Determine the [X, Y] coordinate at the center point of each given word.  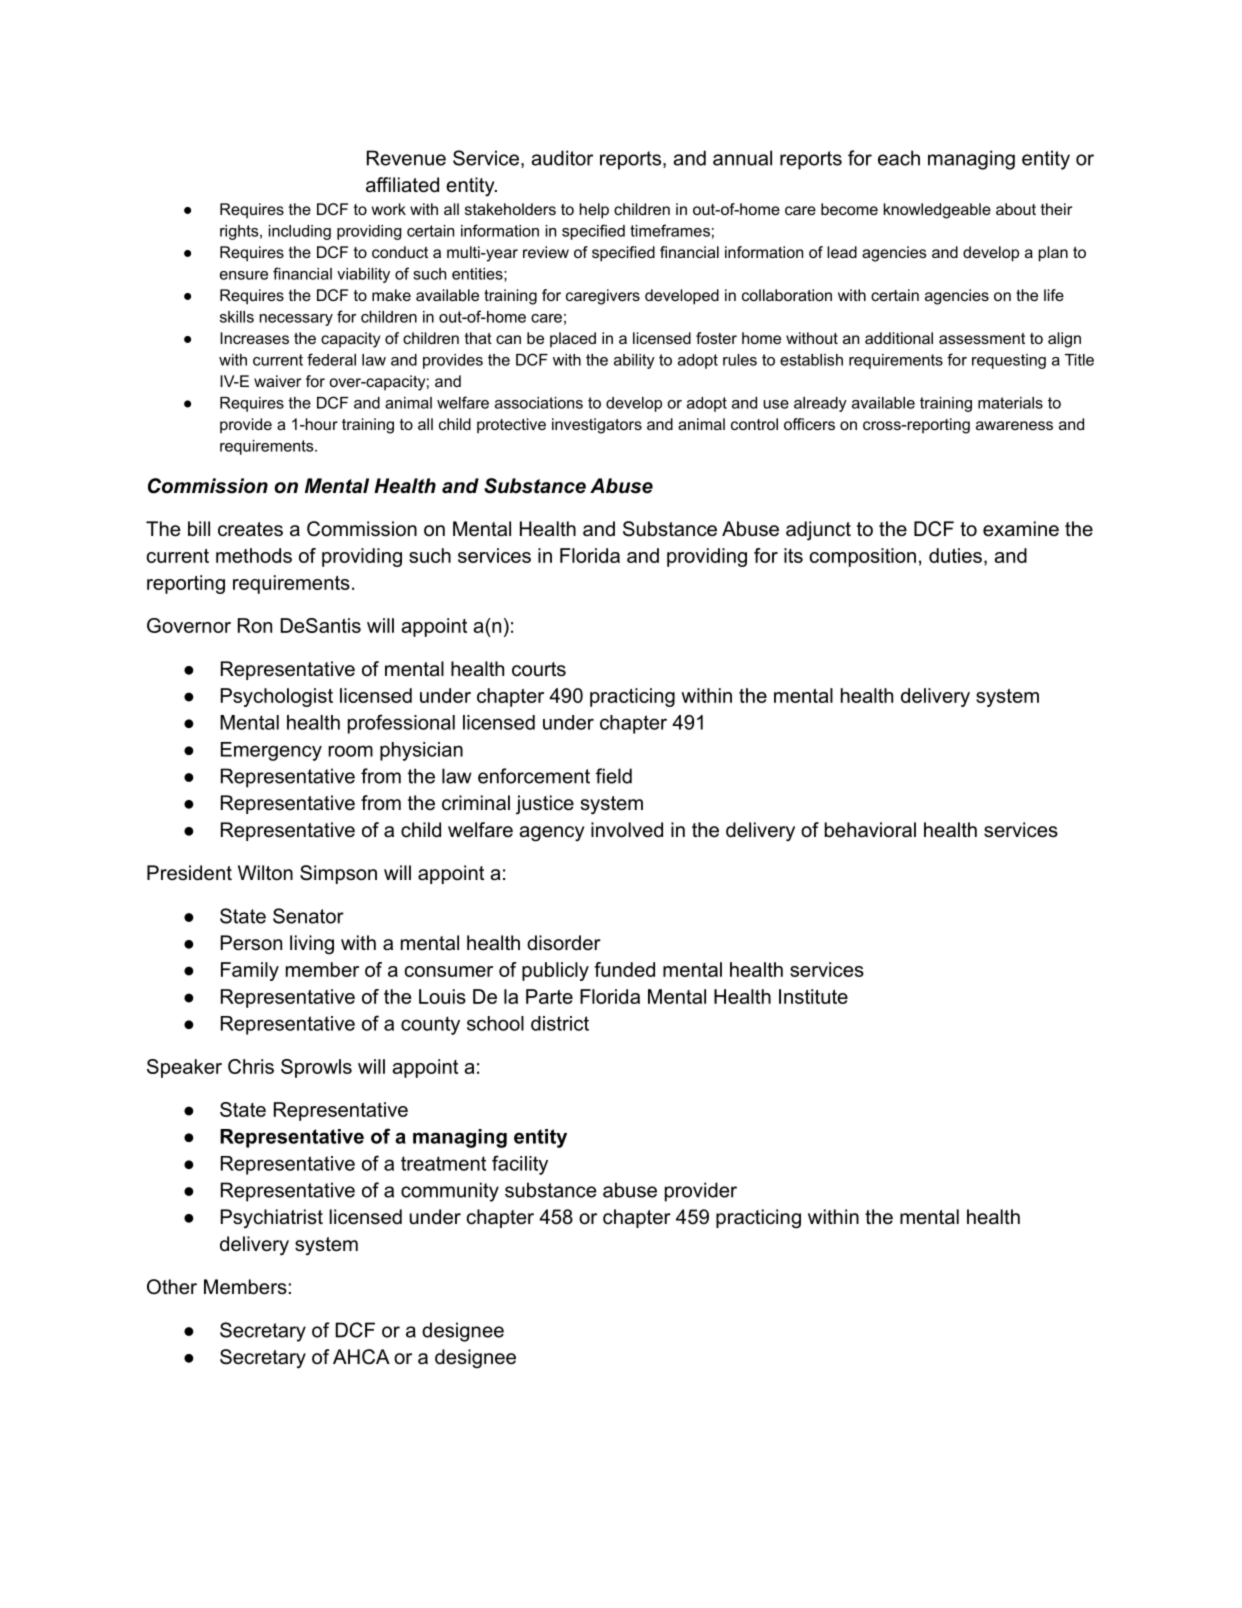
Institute [813, 996]
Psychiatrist [272, 1219]
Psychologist [277, 697]
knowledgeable [937, 211]
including [300, 232]
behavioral [870, 830]
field [614, 776]
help [594, 211]
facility [520, 1165]
